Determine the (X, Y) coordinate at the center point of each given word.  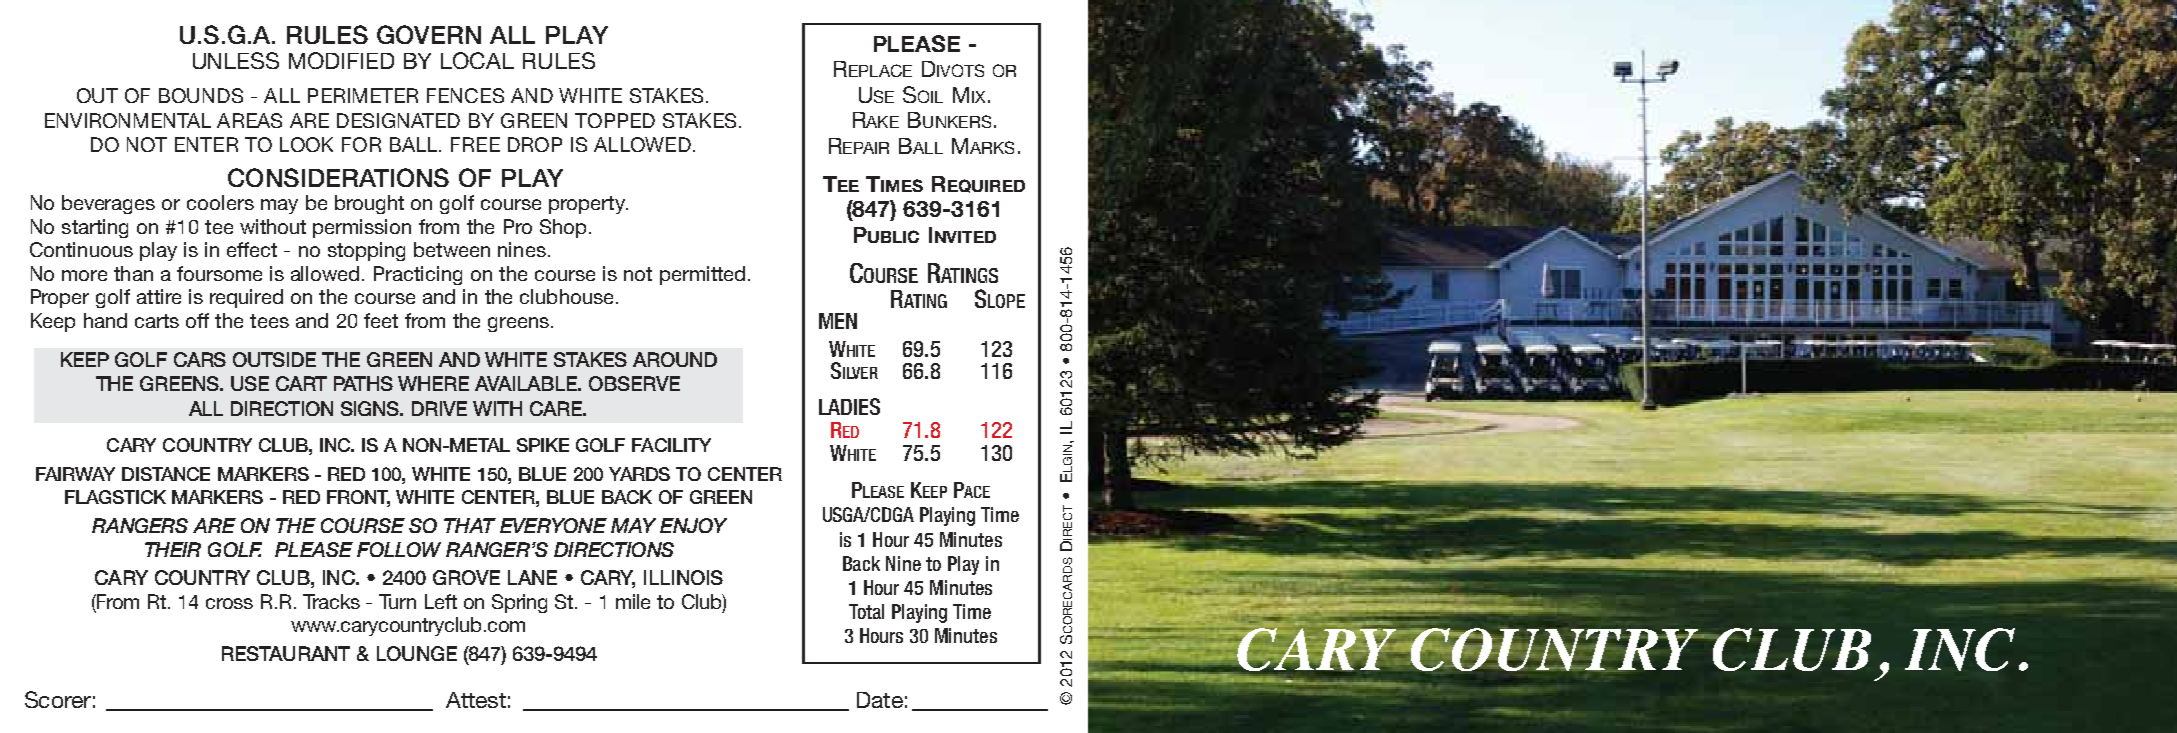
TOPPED (615, 120)
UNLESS (236, 60)
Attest (476, 700)
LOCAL (477, 60)
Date (880, 700)
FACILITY (671, 445)
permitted (702, 275)
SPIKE (543, 445)
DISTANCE (166, 474)
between (452, 249)
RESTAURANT (286, 653)
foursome (219, 273)
